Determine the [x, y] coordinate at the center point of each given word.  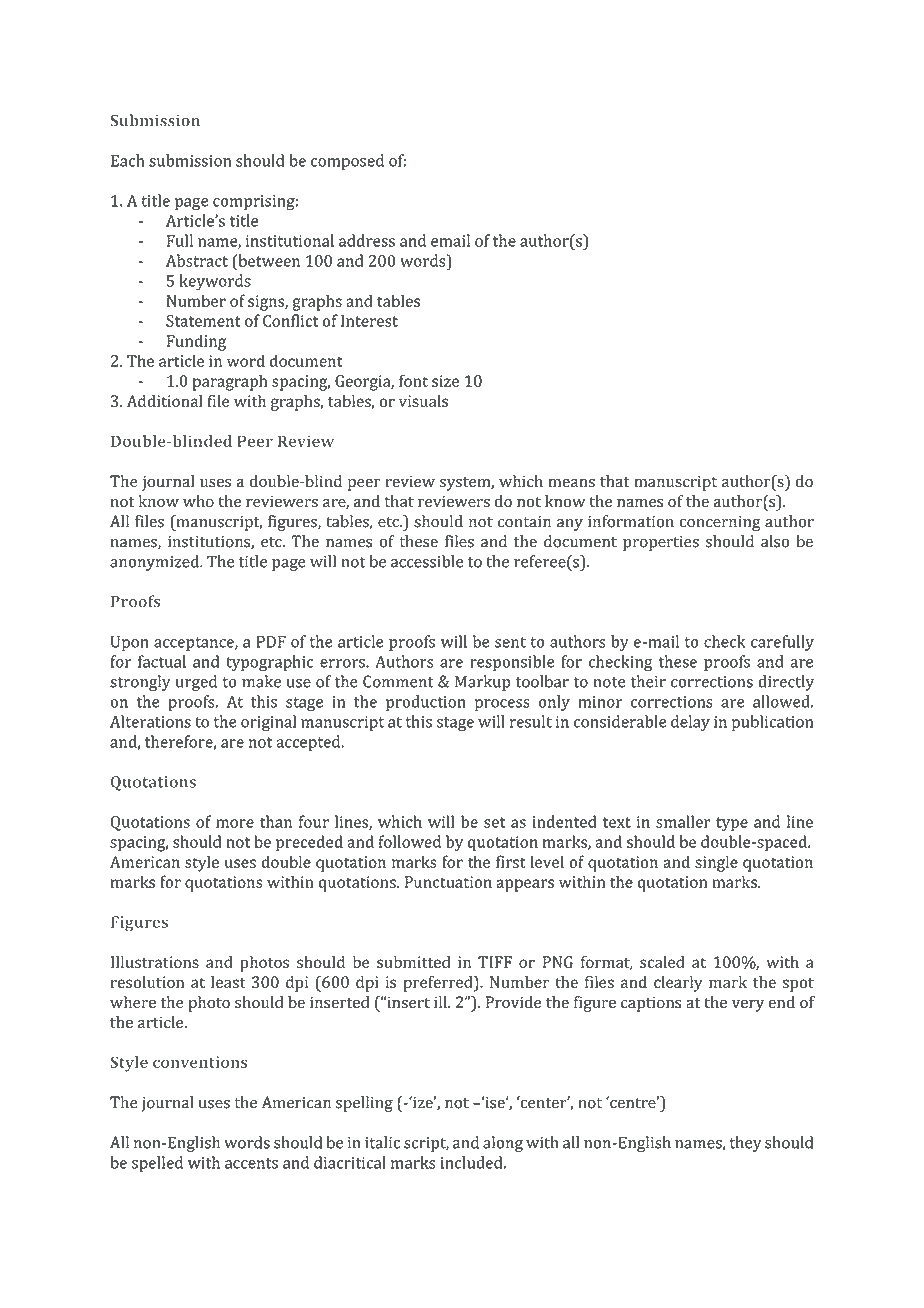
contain [524, 522]
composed [347, 162]
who [198, 501]
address [367, 240]
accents [251, 1163]
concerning [720, 523]
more [235, 823]
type [732, 824]
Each [127, 160]
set [494, 822]
